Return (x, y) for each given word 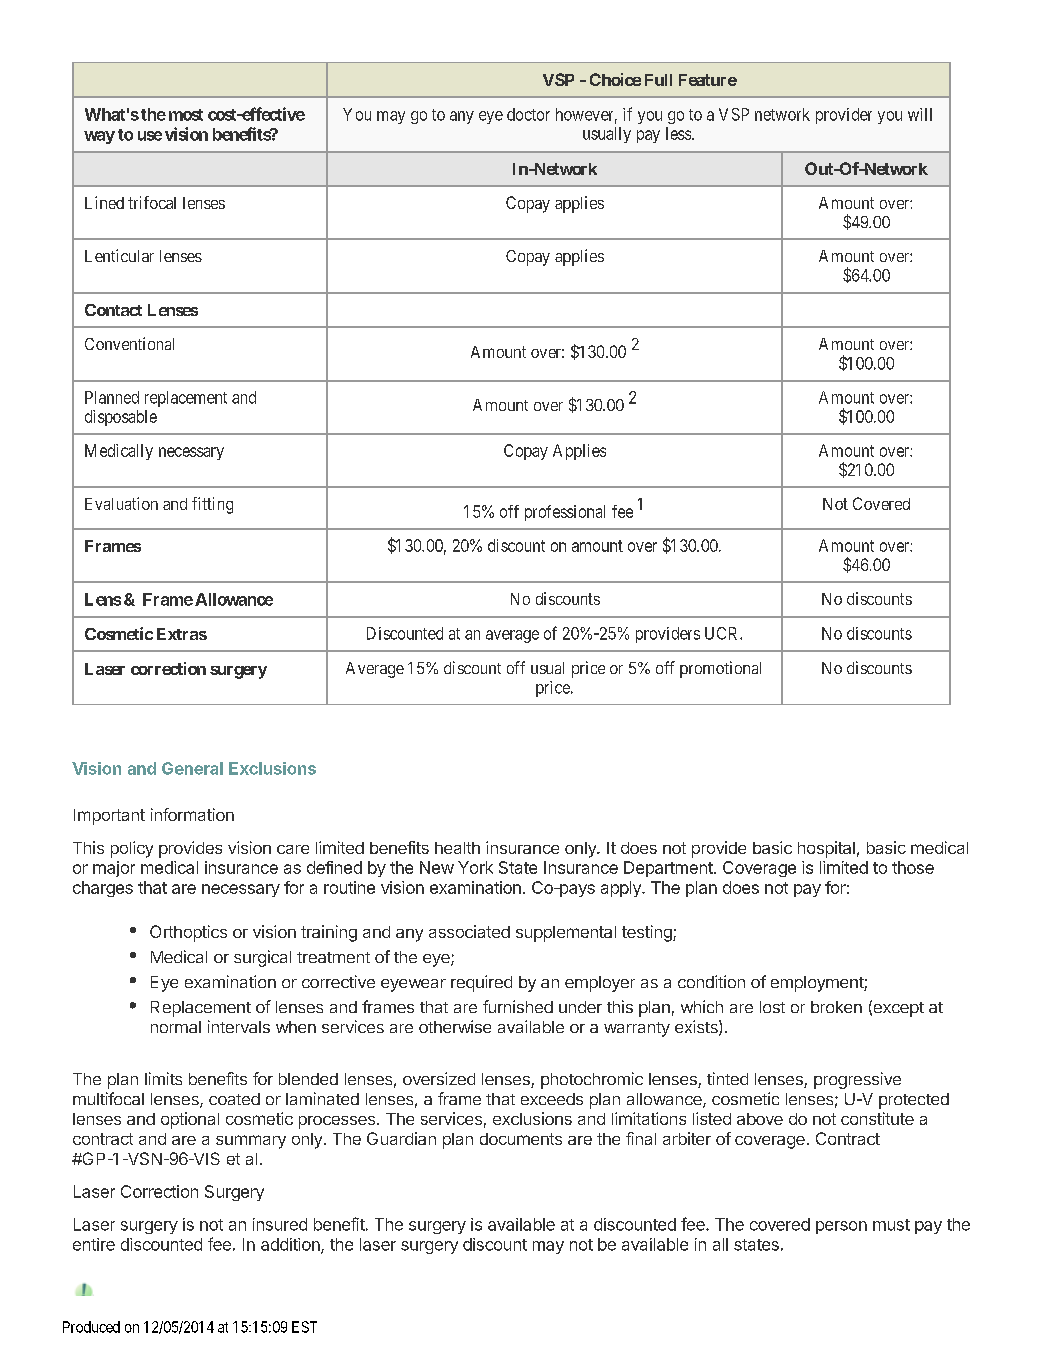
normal (176, 1027)
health (457, 848)
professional (565, 513)
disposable (121, 418)
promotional (720, 669)
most (186, 115)
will (920, 114)
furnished (518, 1006)
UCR (723, 633)
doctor (528, 114)
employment (818, 984)
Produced (91, 1327)
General (192, 768)
